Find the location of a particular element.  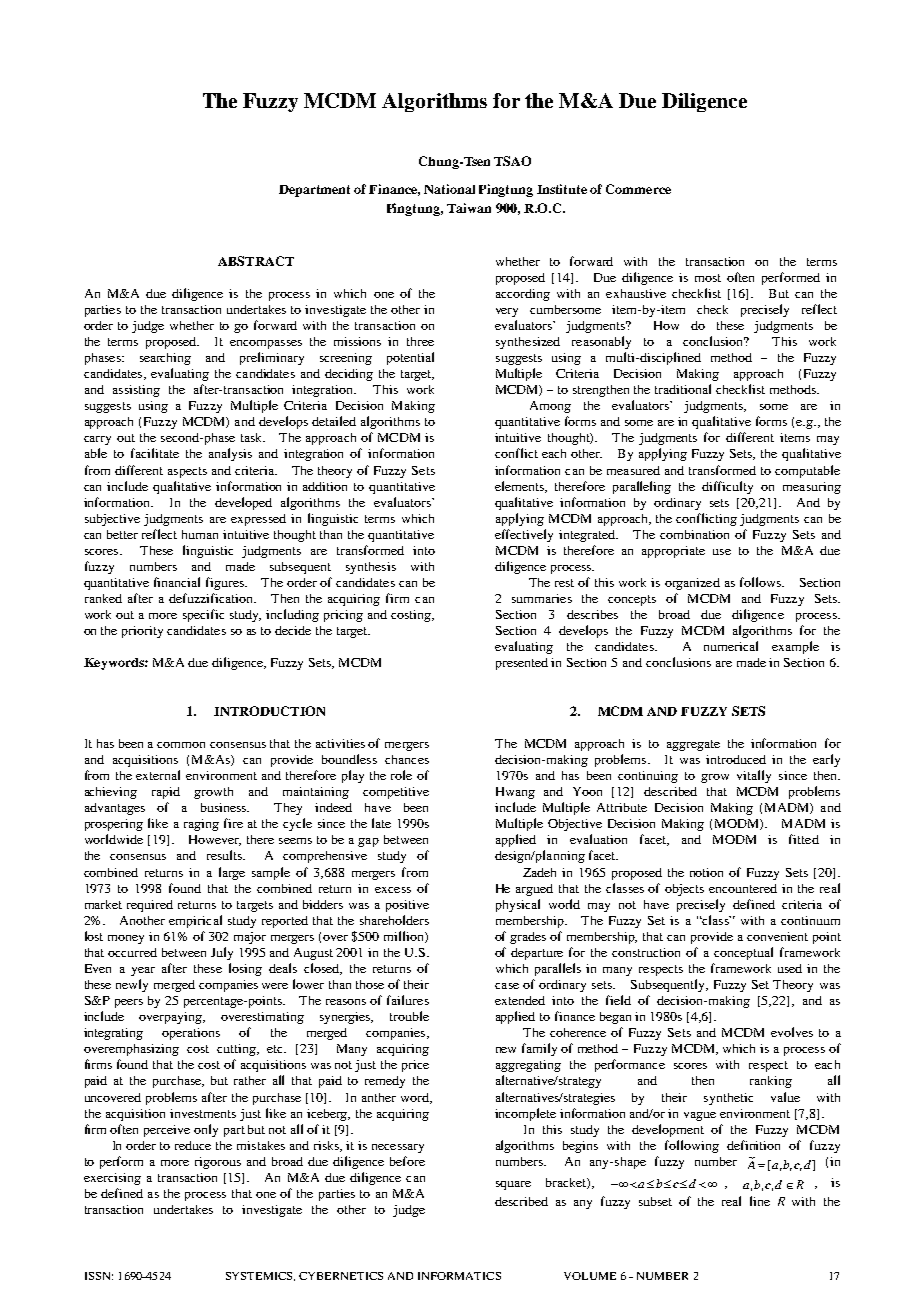

Taiwan is located at coordinates (469, 208).
